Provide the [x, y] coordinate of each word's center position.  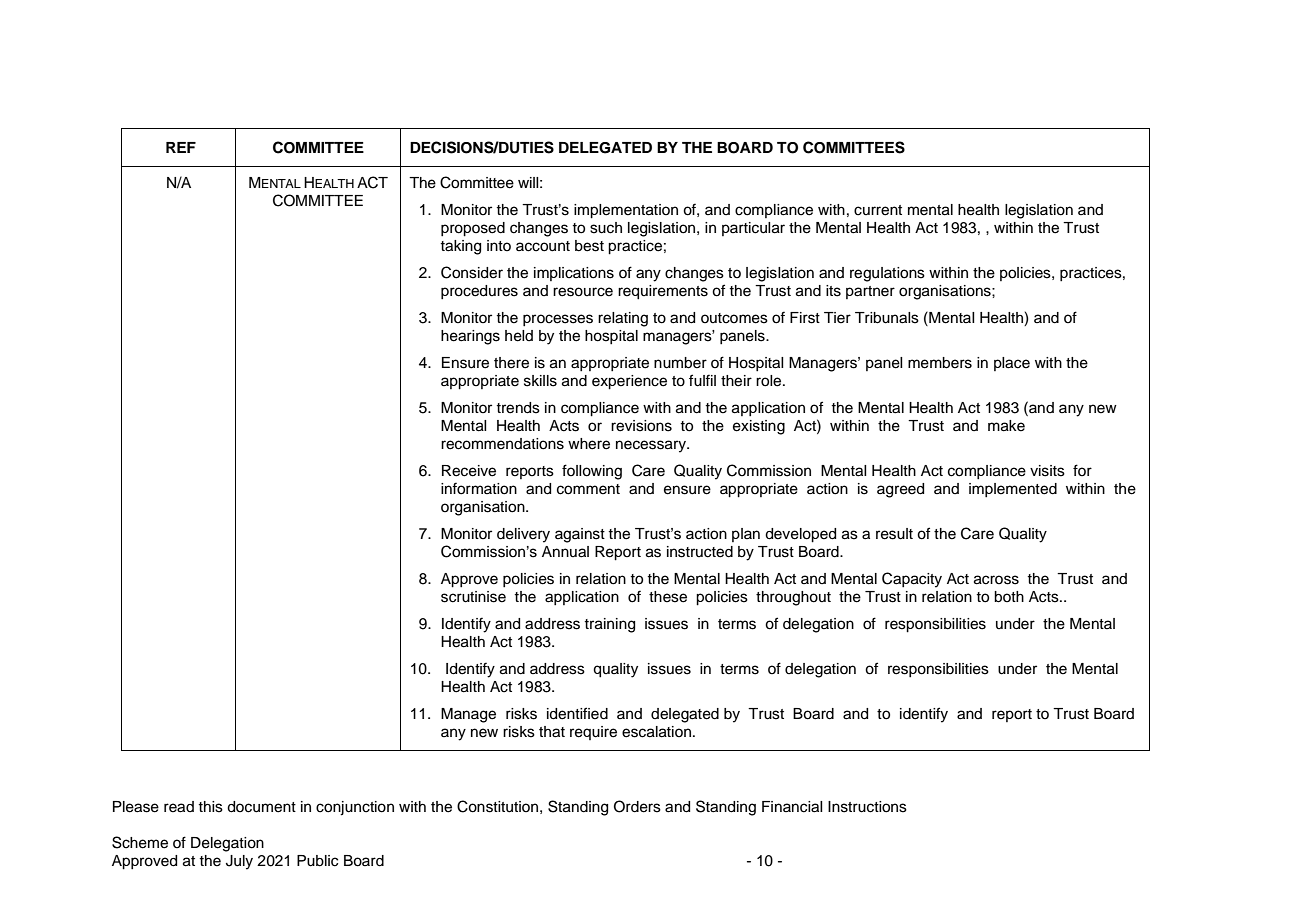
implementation [626, 211]
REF [181, 147]
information [479, 488]
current [878, 210]
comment [588, 489]
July [239, 862]
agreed [900, 490]
